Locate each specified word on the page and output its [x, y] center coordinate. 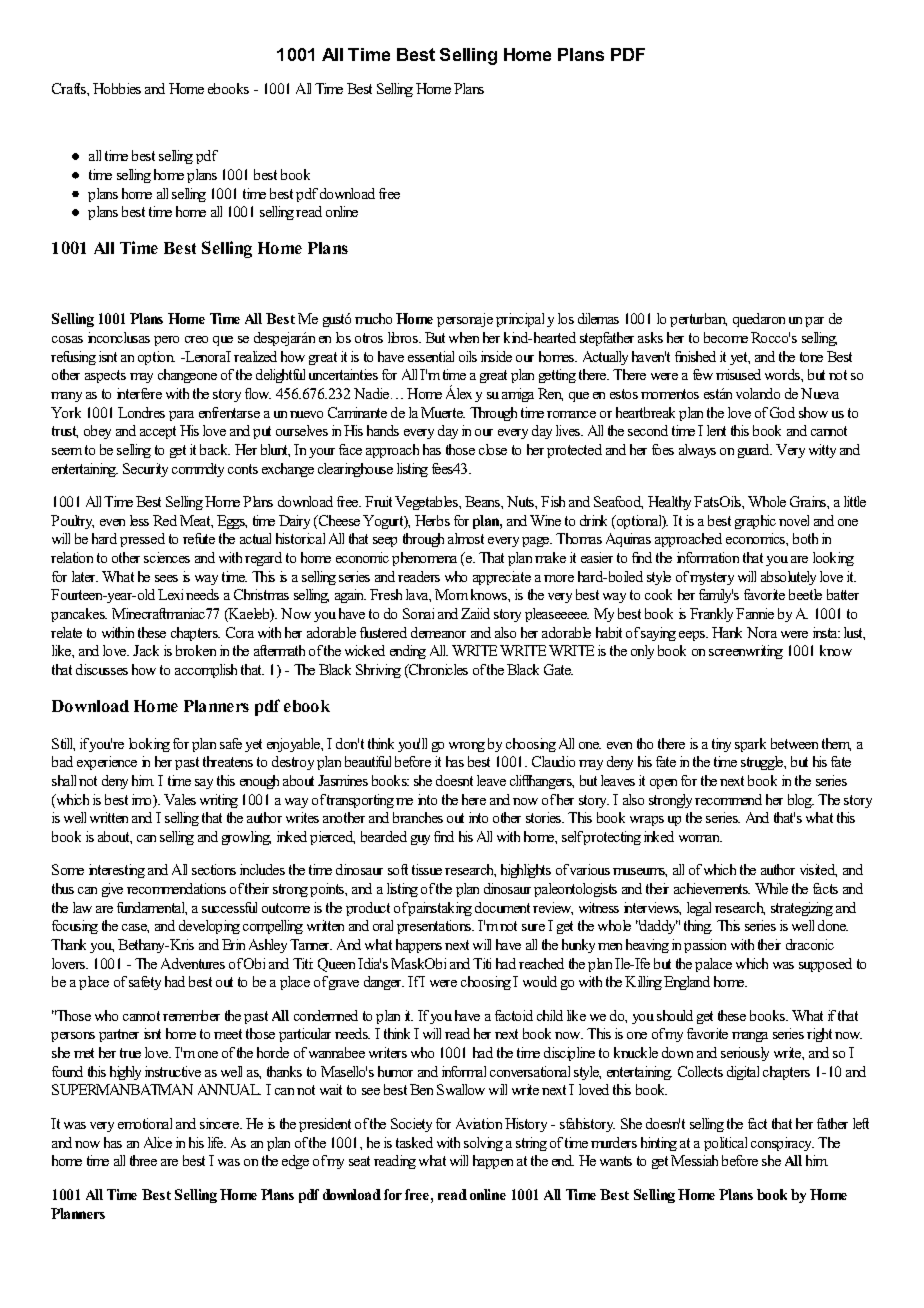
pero [166, 341]
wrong [467, 747]
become [726, 337]
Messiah [694, 1160]
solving [483, 1144]
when [464, 337]
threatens [228, 761]
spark [750, 745]
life [217, 1142]
